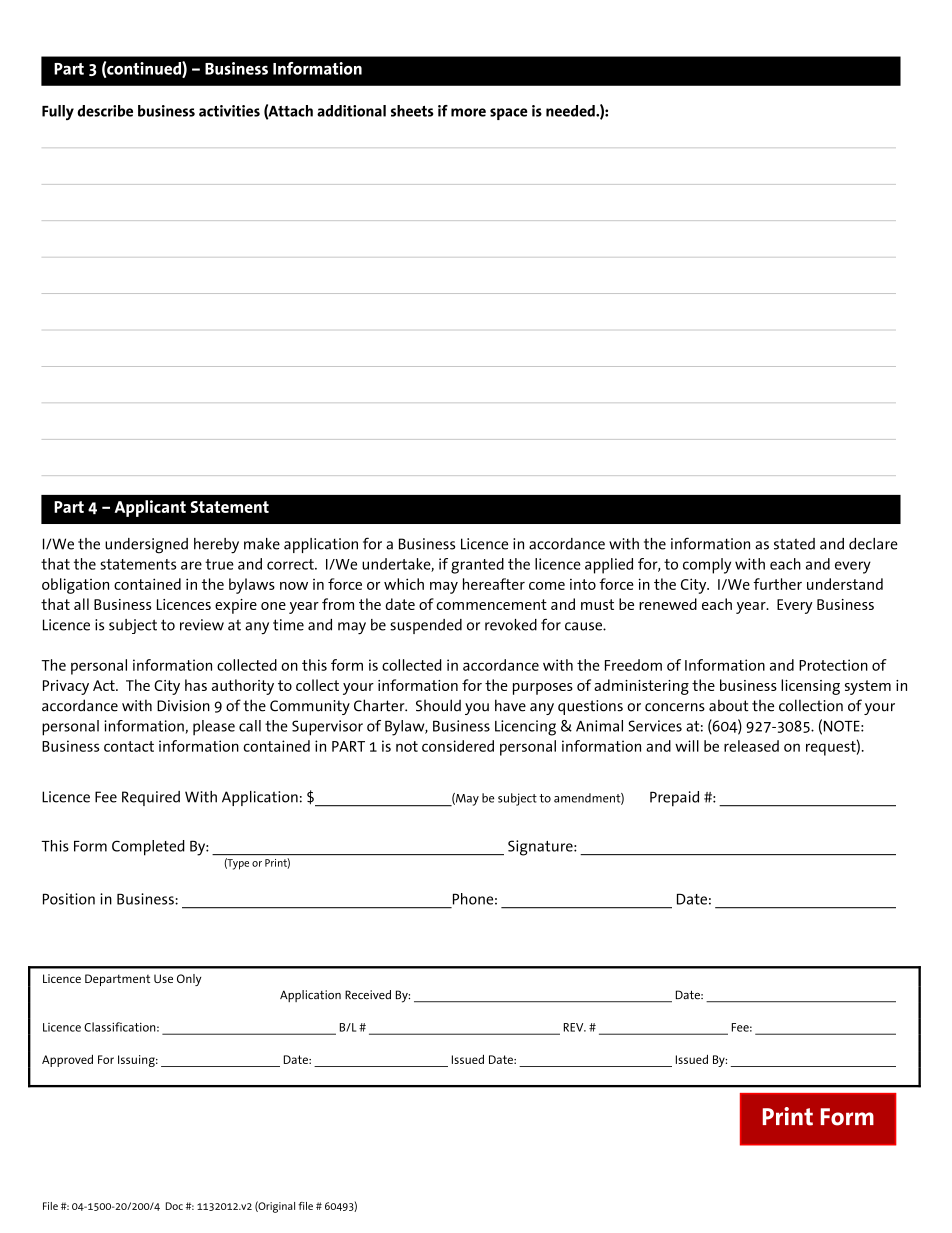  What do you see at coordinates (794, 544) in the document?
I see `stated` at bounding box center [794, 544].
